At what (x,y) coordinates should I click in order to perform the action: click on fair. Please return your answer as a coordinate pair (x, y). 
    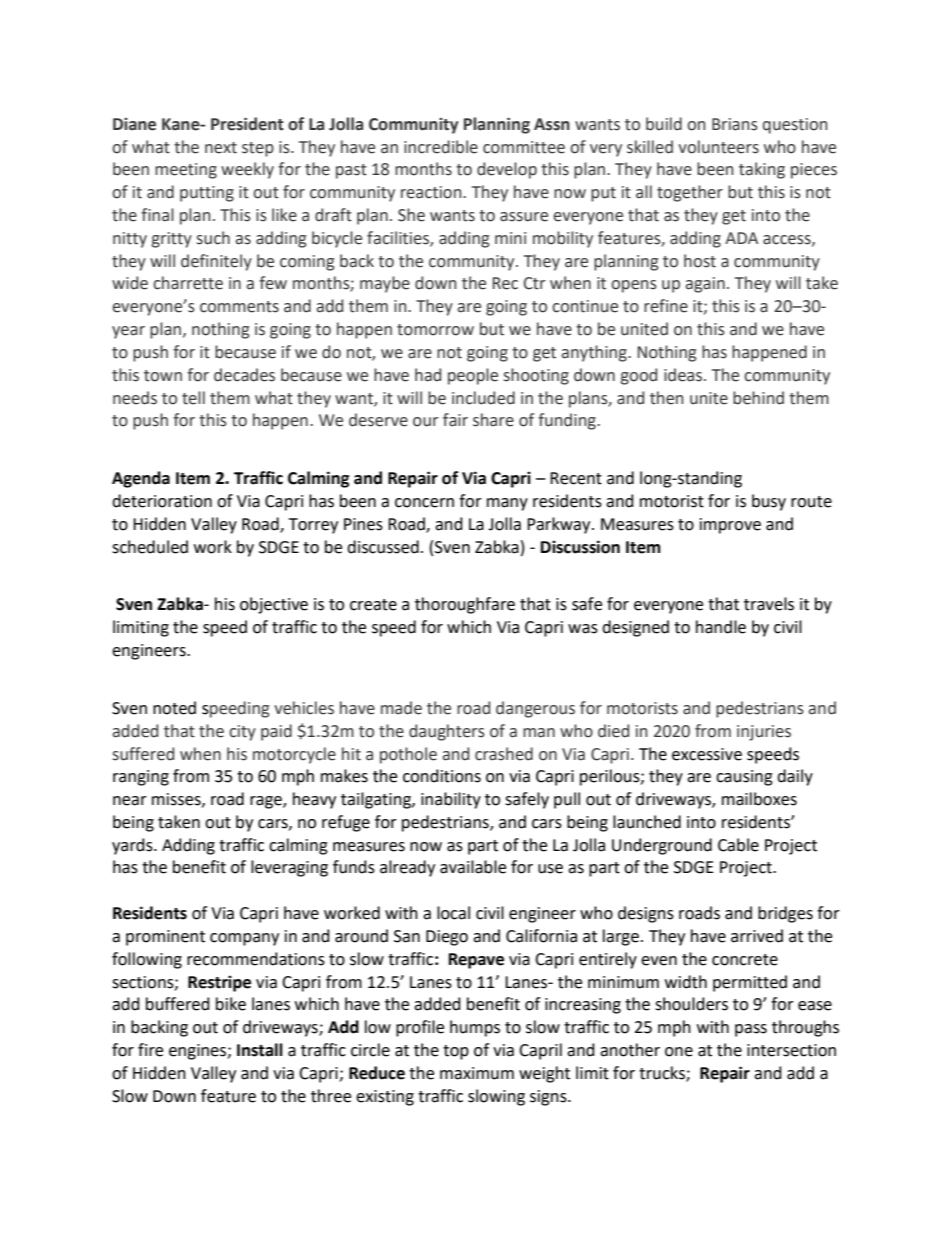
    Looking at the image, I should click on (455, 420).
